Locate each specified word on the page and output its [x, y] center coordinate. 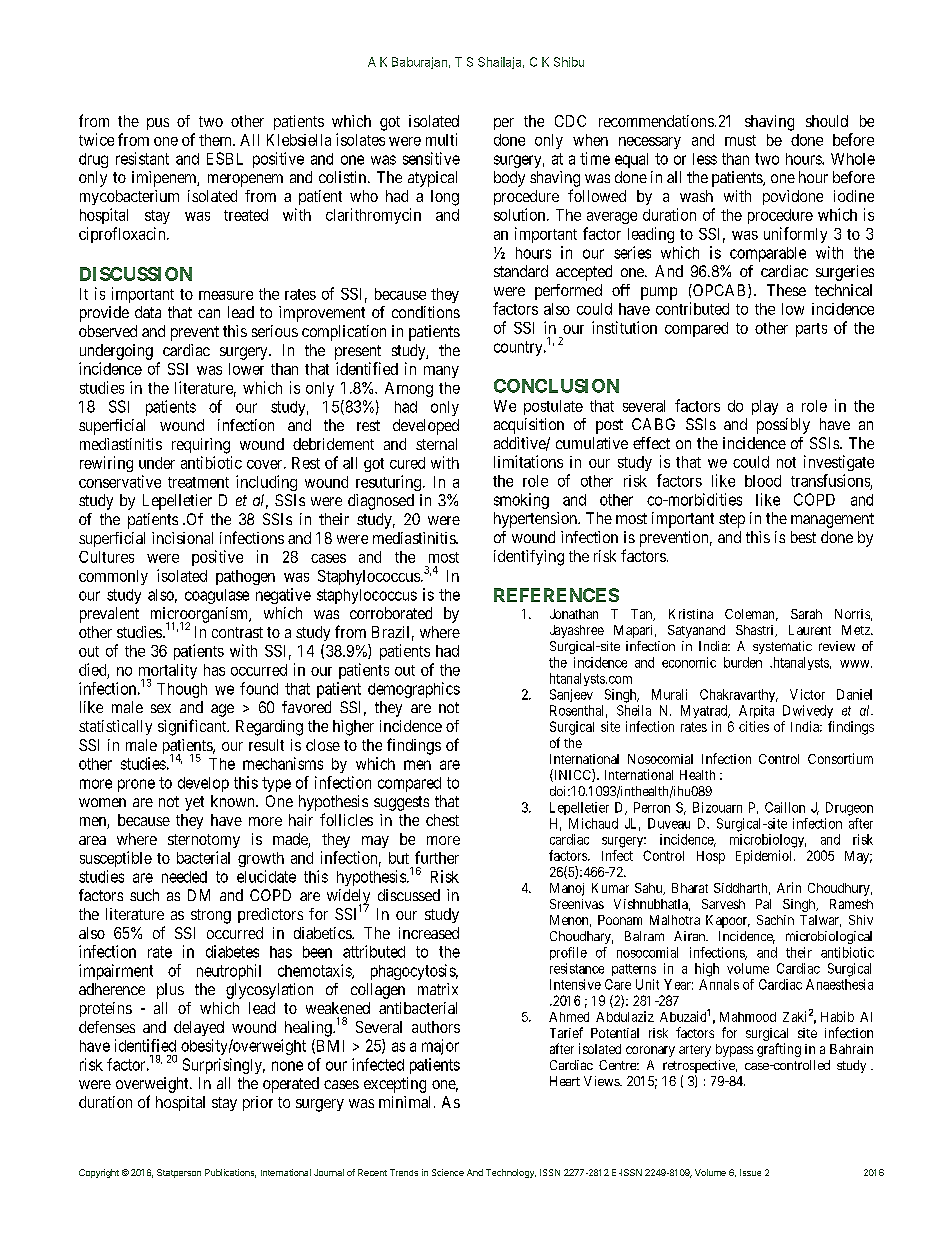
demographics [414, 690]
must [740, 140]
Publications [230, 1173]
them [217, 140]
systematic [782, 647]
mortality [168, 673]
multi [441, 139]
